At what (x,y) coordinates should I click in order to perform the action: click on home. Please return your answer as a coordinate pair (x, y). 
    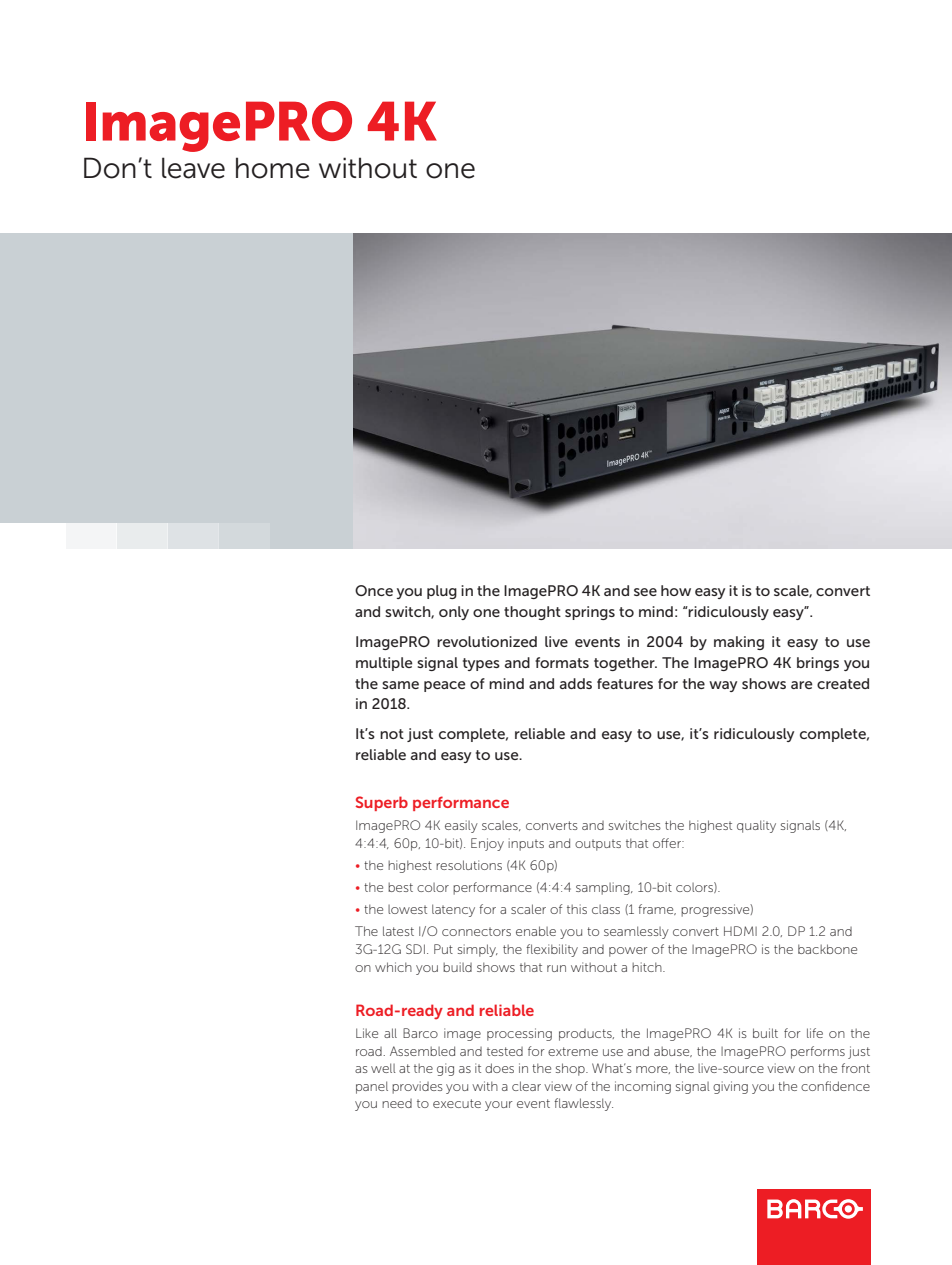
    Looking at the image, I should click on (273, 168).
